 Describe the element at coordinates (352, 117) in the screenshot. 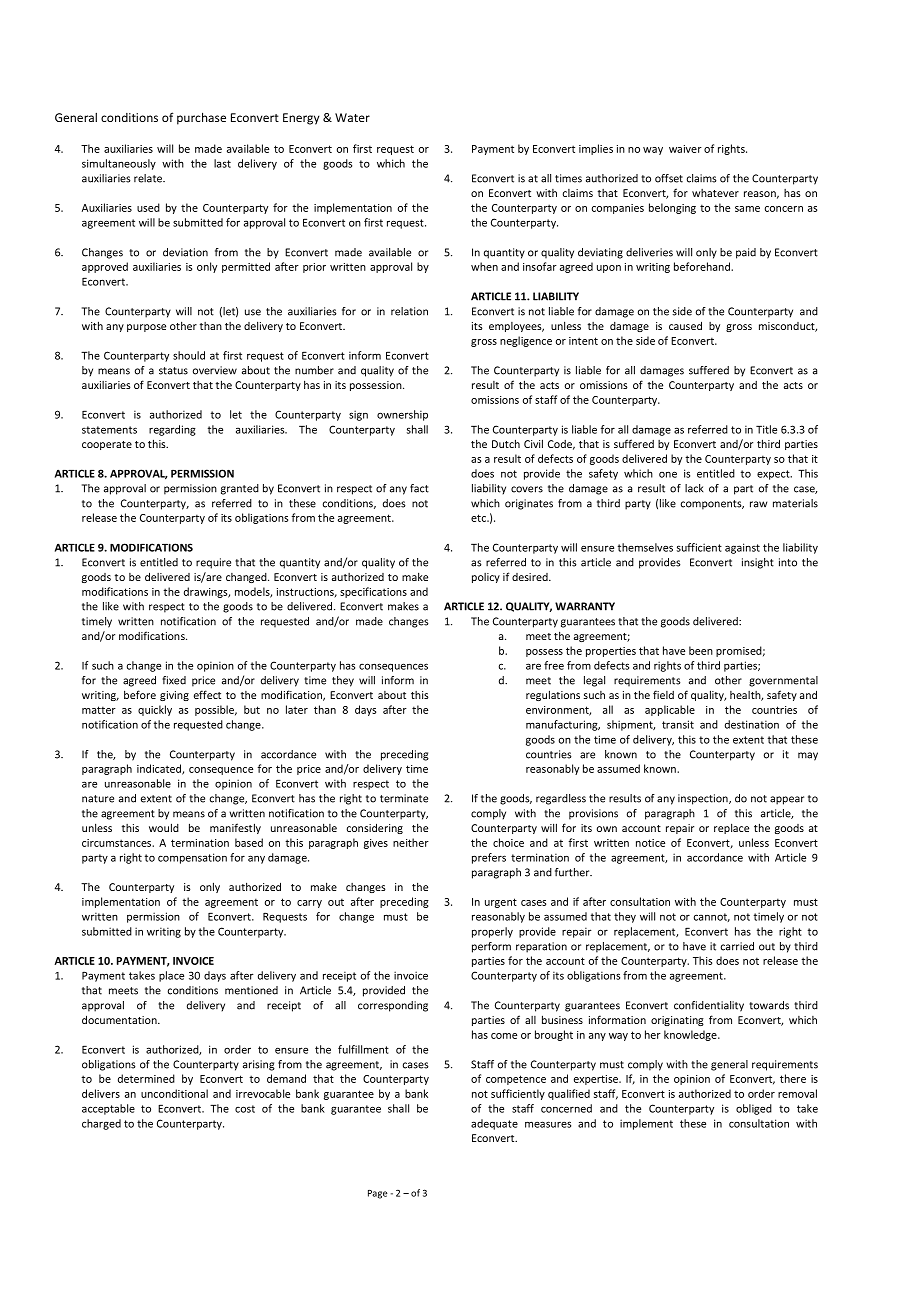

I see `Water` at that location.
